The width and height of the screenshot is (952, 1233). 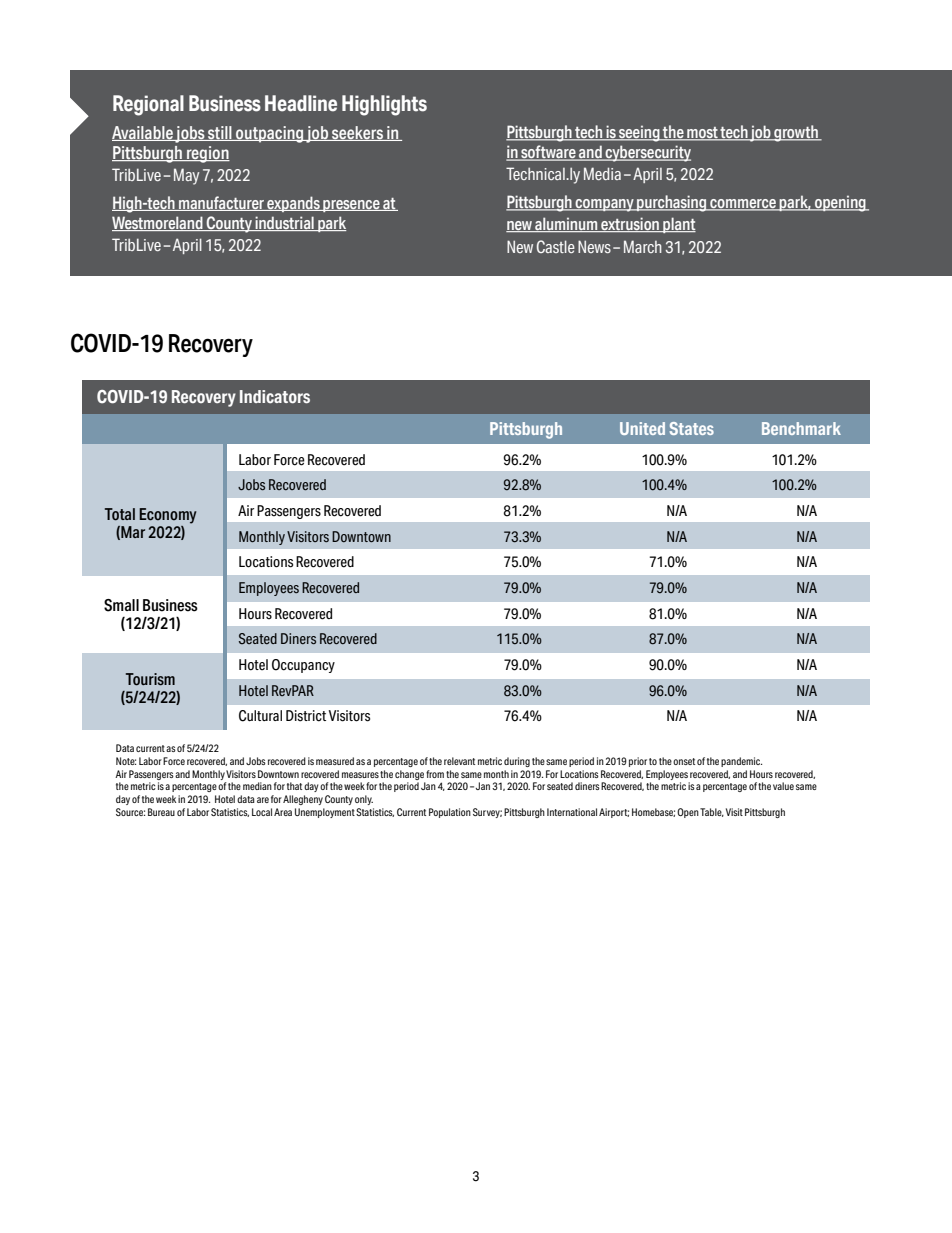 What do you see at coordinates (642, 428) in the screenshot?
I see `United` at bounding box center [642, 428].
